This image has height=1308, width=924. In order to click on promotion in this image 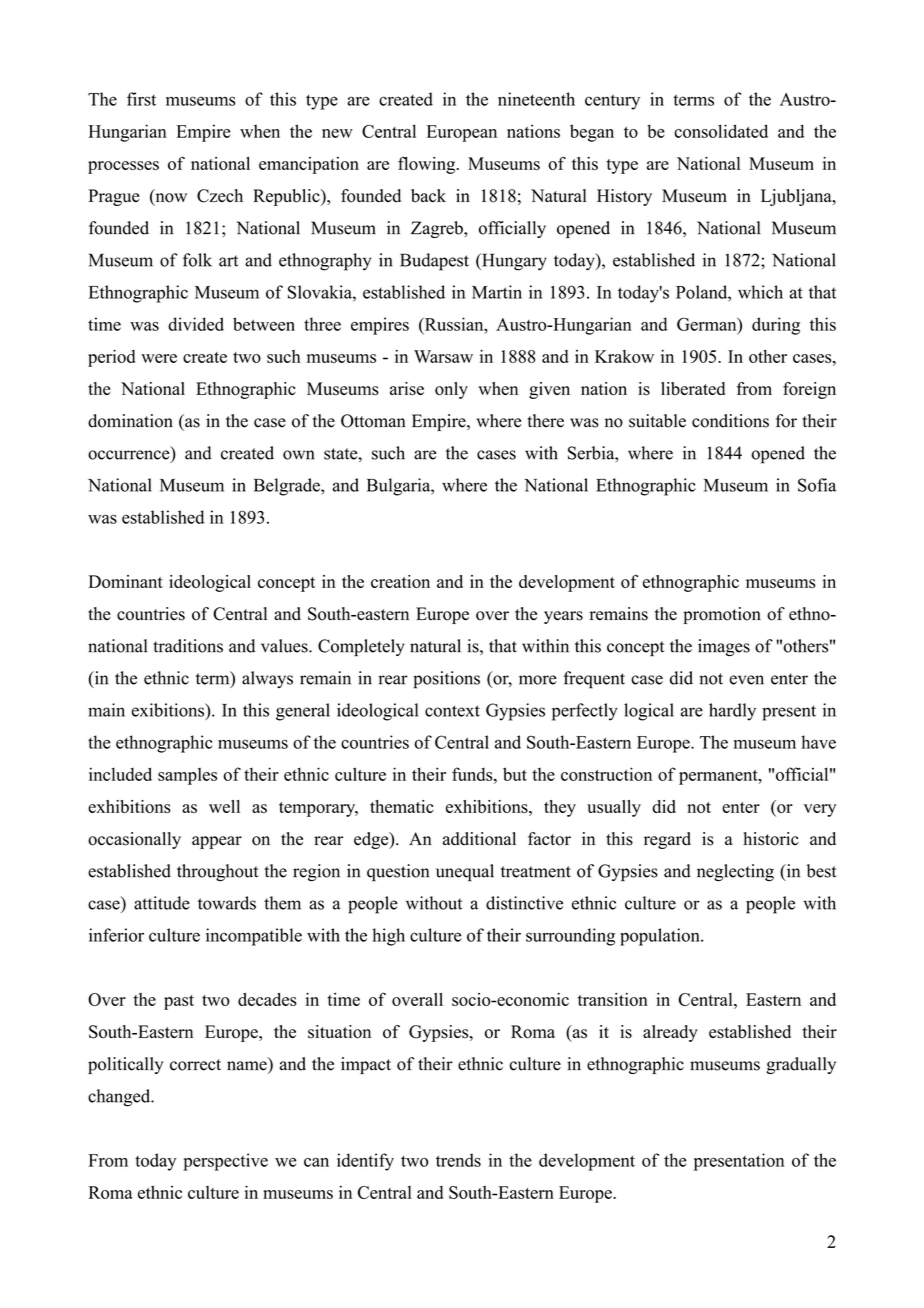, I will do `click(722, 615)`.
